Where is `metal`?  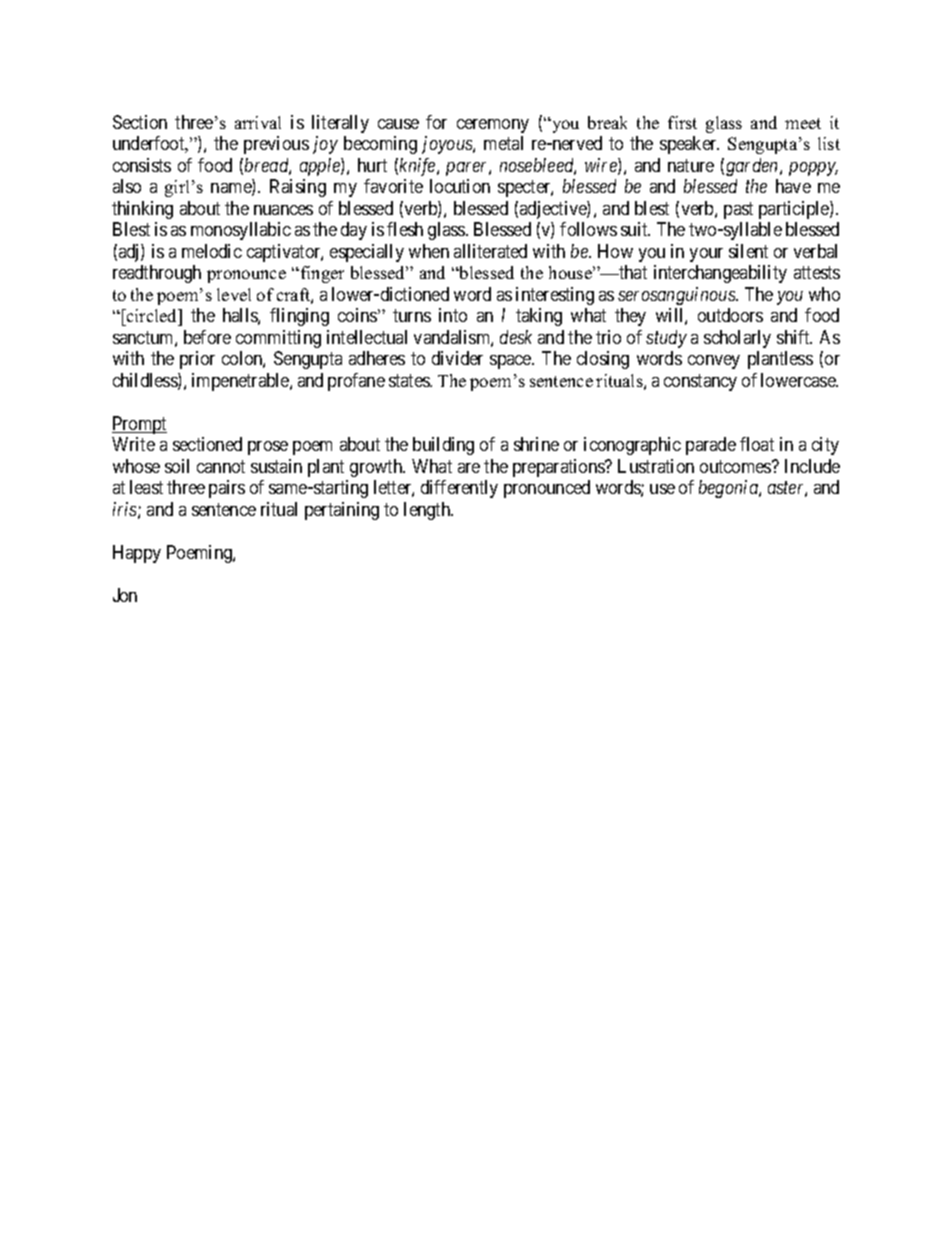
metal is located at coordinates (503, 143).
